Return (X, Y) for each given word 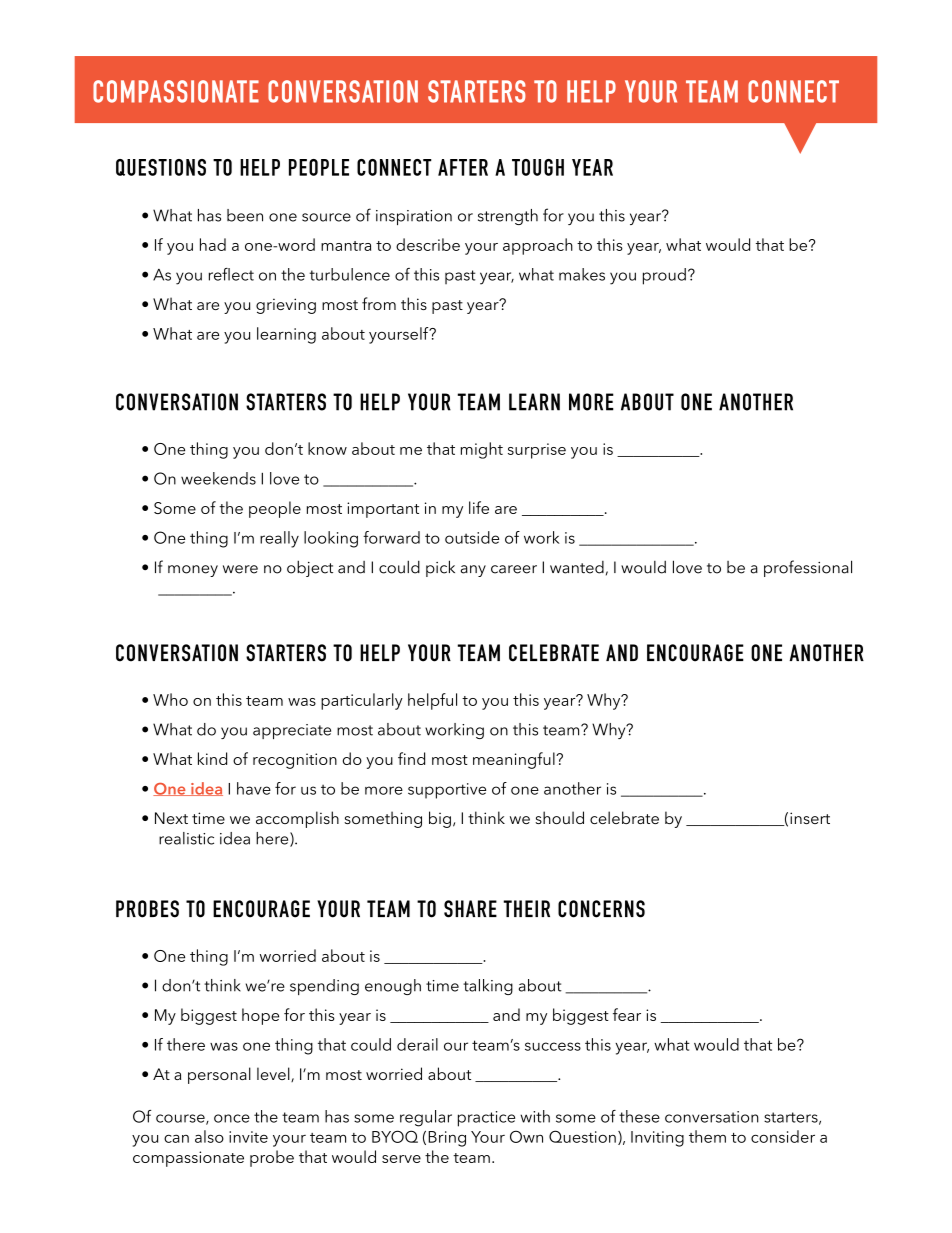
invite (248, 1137)
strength (508, 217)
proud (664, 276)
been (245, 215)
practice (486, 1119)
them (707, 1136)
